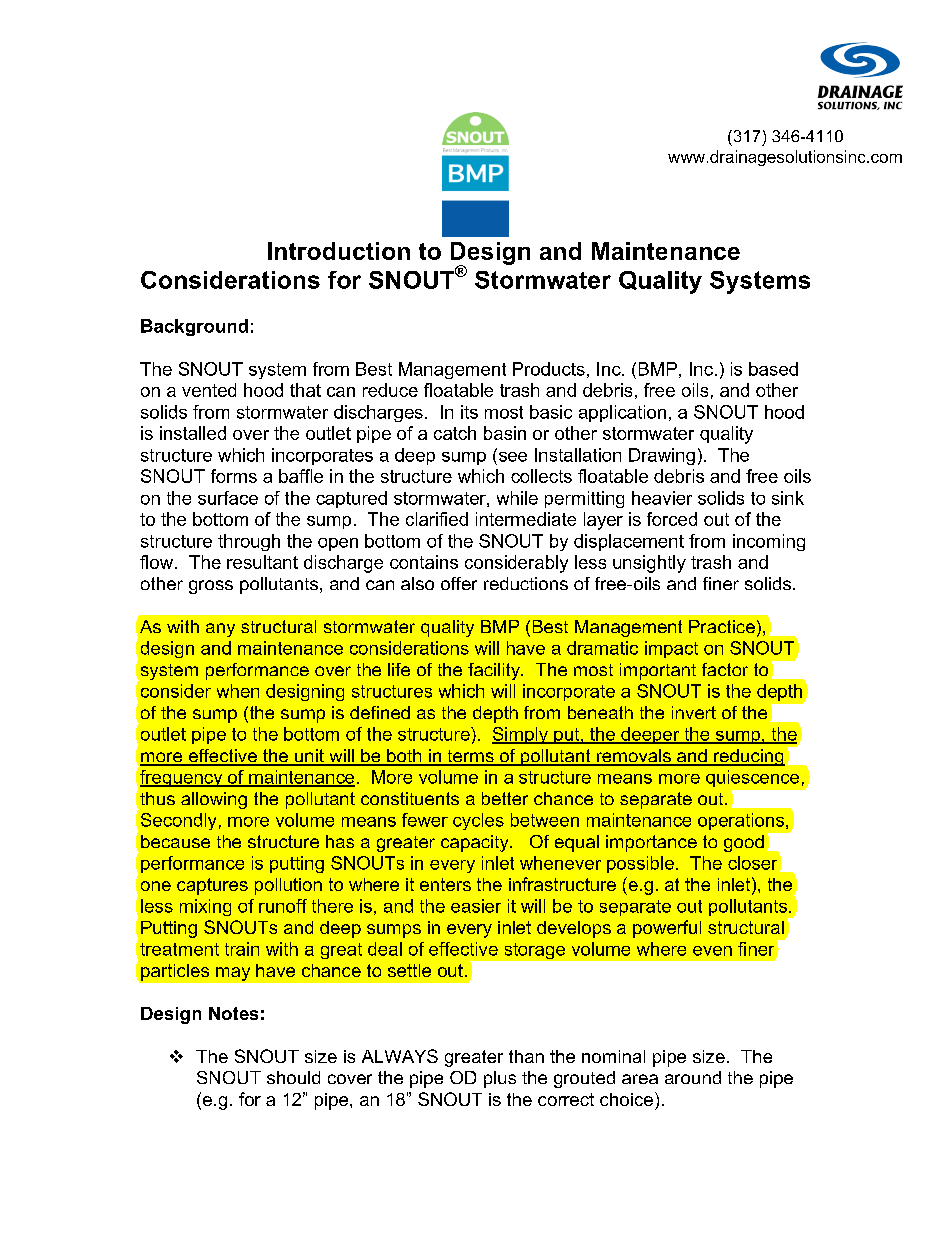  I want to click on should, so click(293, 1077).
